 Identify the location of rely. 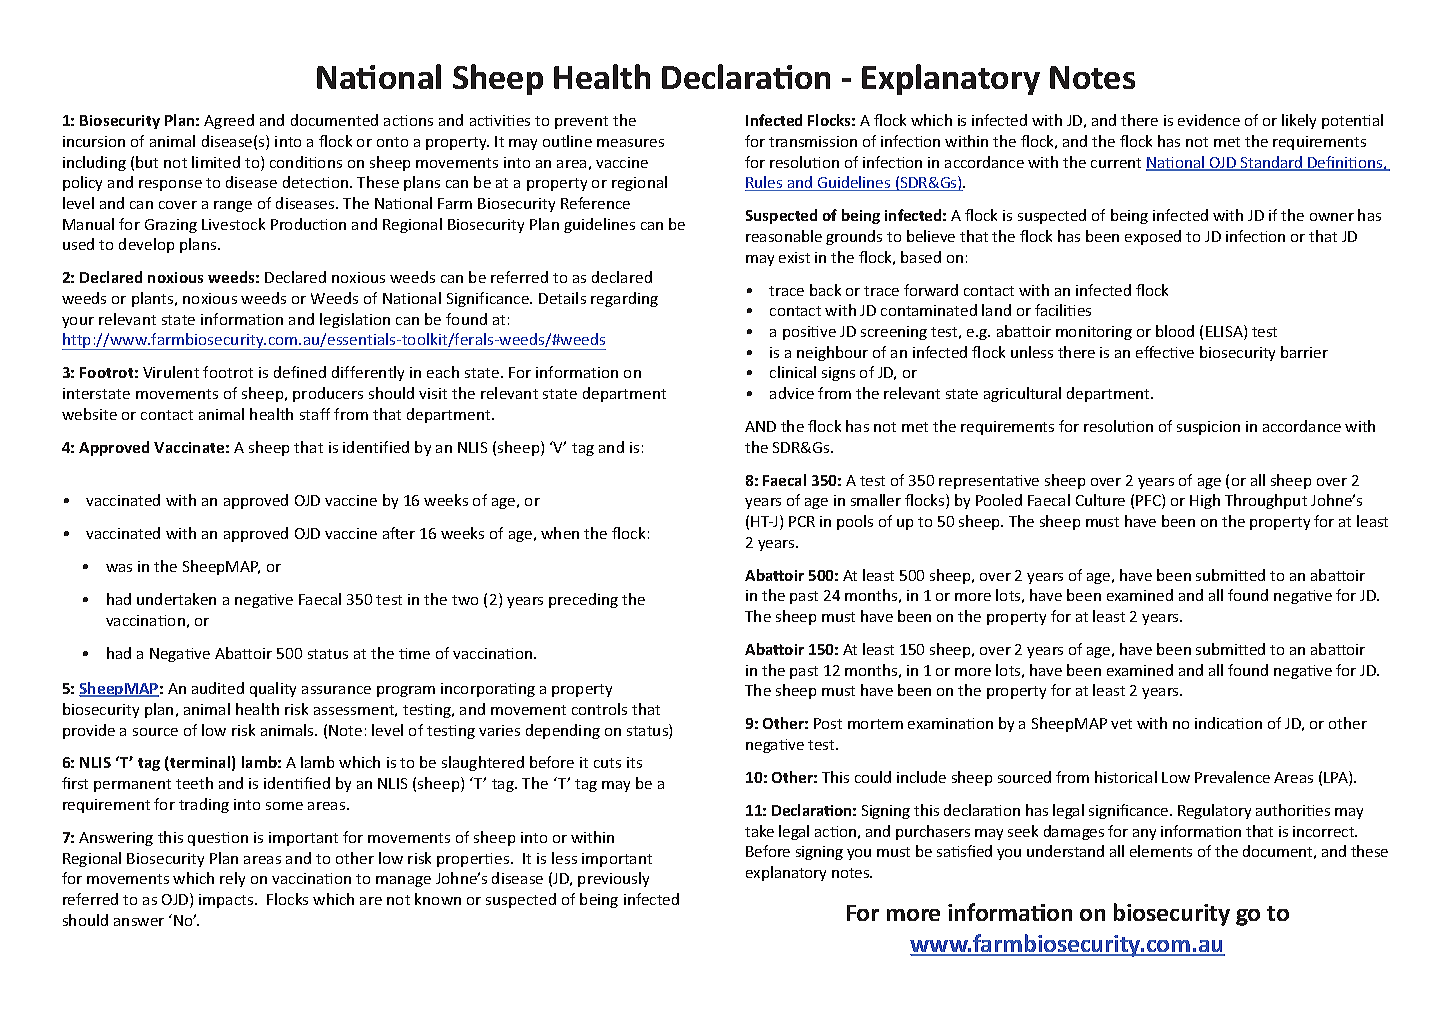
(232, 879).
